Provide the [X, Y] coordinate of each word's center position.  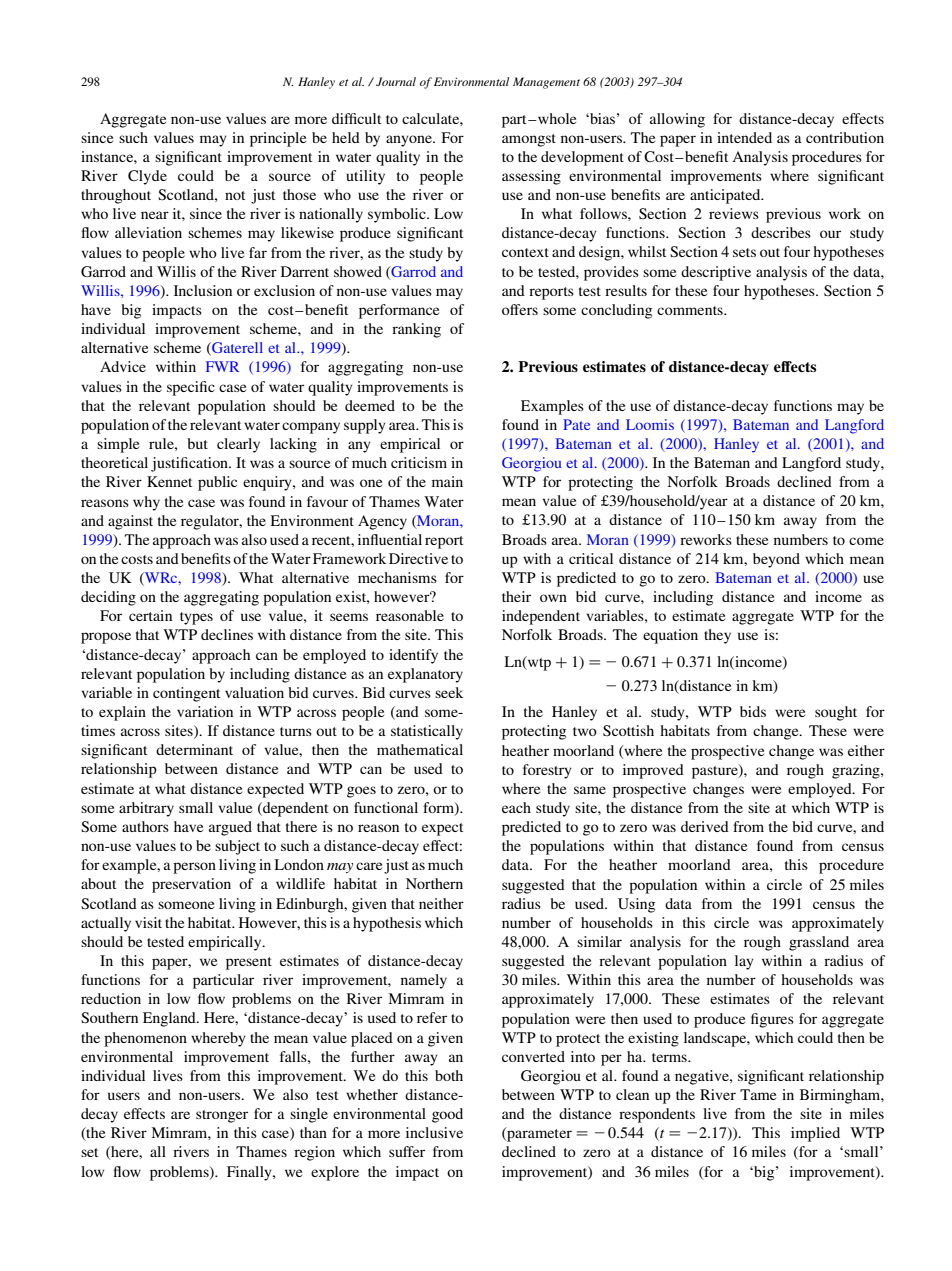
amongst [529, 140]
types [196, 618]
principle [278, 139]
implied [815, 1134]
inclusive [434, 1132]
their [516, 596]
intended [744, 137]
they [717, 636]
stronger [222, 1116]
